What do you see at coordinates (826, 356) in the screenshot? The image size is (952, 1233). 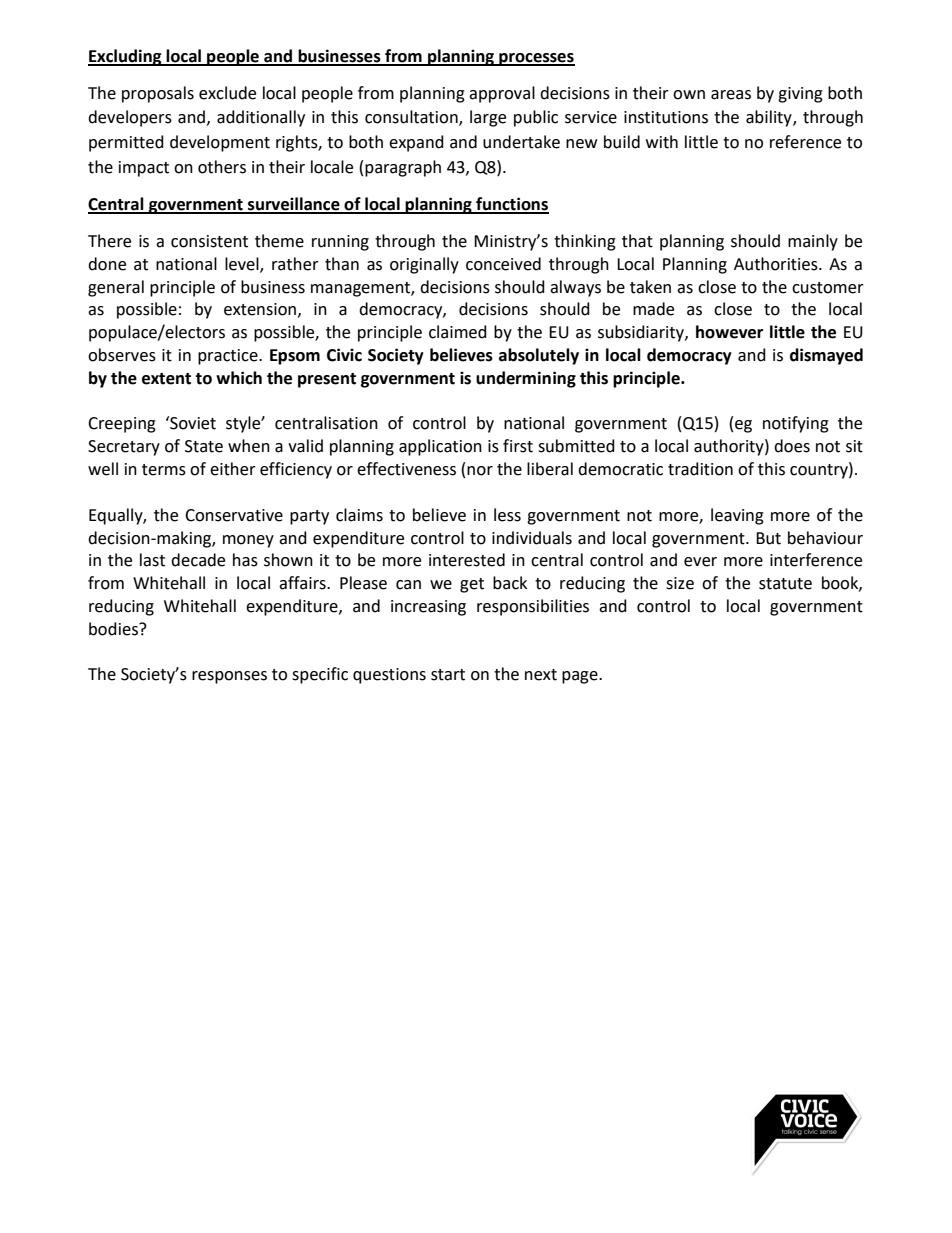 I see `dismayed` at bounding box center [826, 356].
